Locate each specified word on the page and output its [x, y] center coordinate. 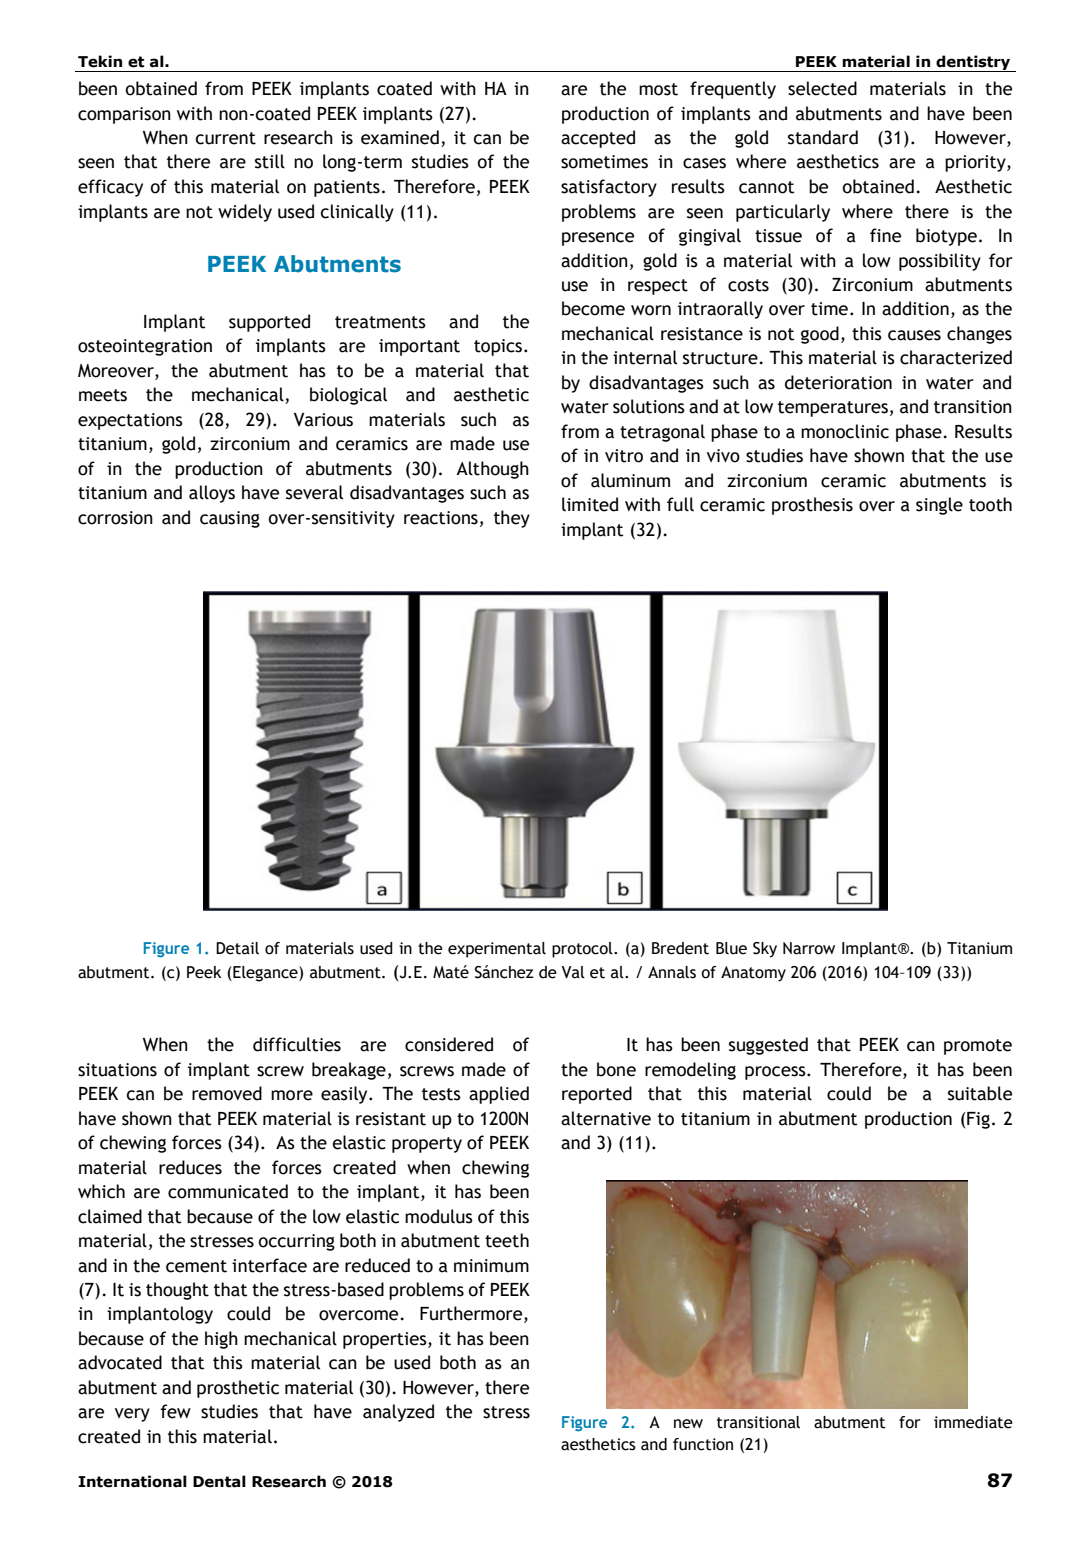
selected [822, 88]
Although [492, 470]
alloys [212, 494]
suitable [980, 1093]
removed [227, 1093]
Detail [237, 948]
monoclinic [845, 431]
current [225, 138]
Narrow [809, 948]
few [175, 1411]
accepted [598, 139]
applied [499, 1095]
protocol [583, 950]
